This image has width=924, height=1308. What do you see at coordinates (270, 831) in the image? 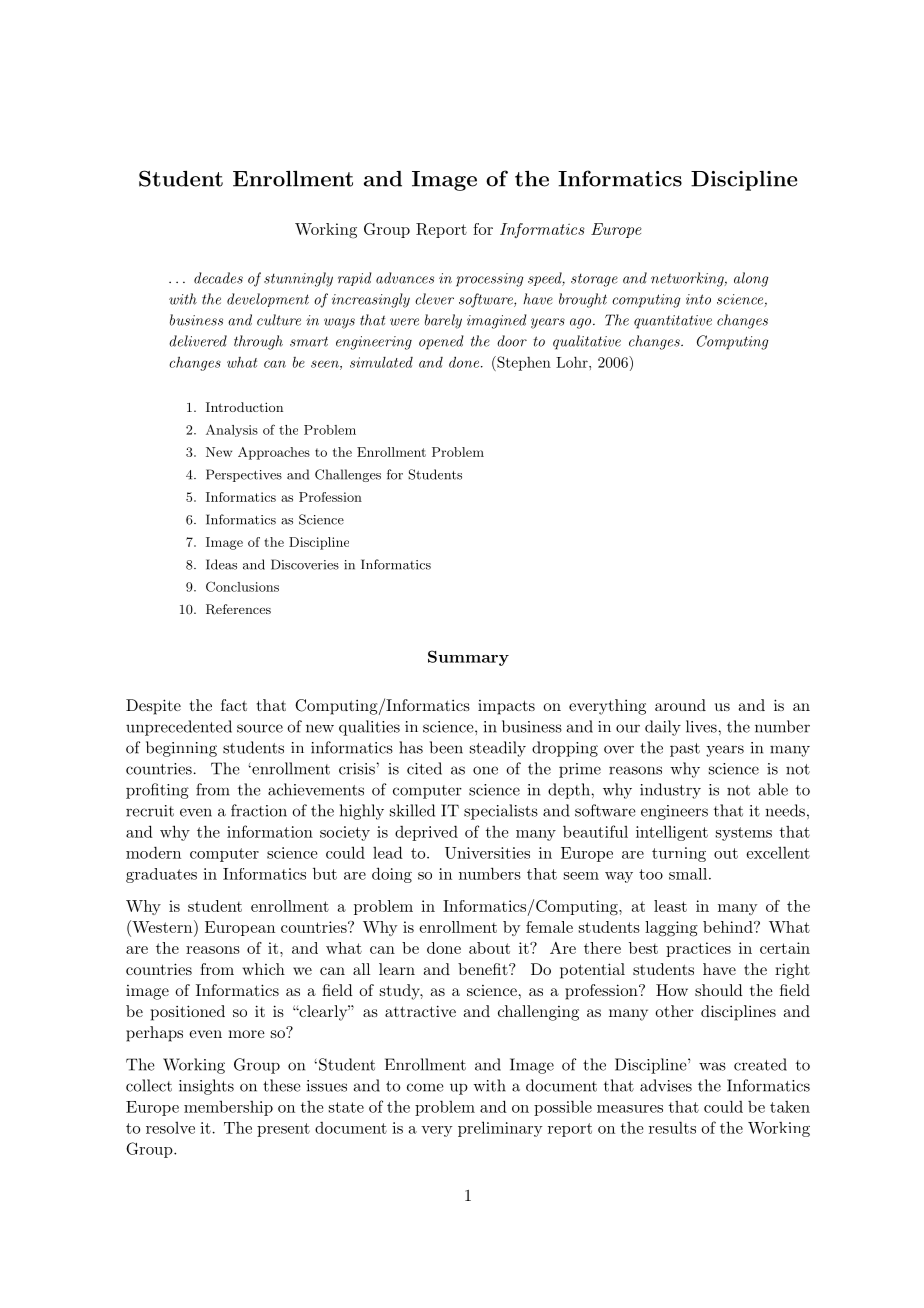
I see `information` at bounding box center [270, 831].
